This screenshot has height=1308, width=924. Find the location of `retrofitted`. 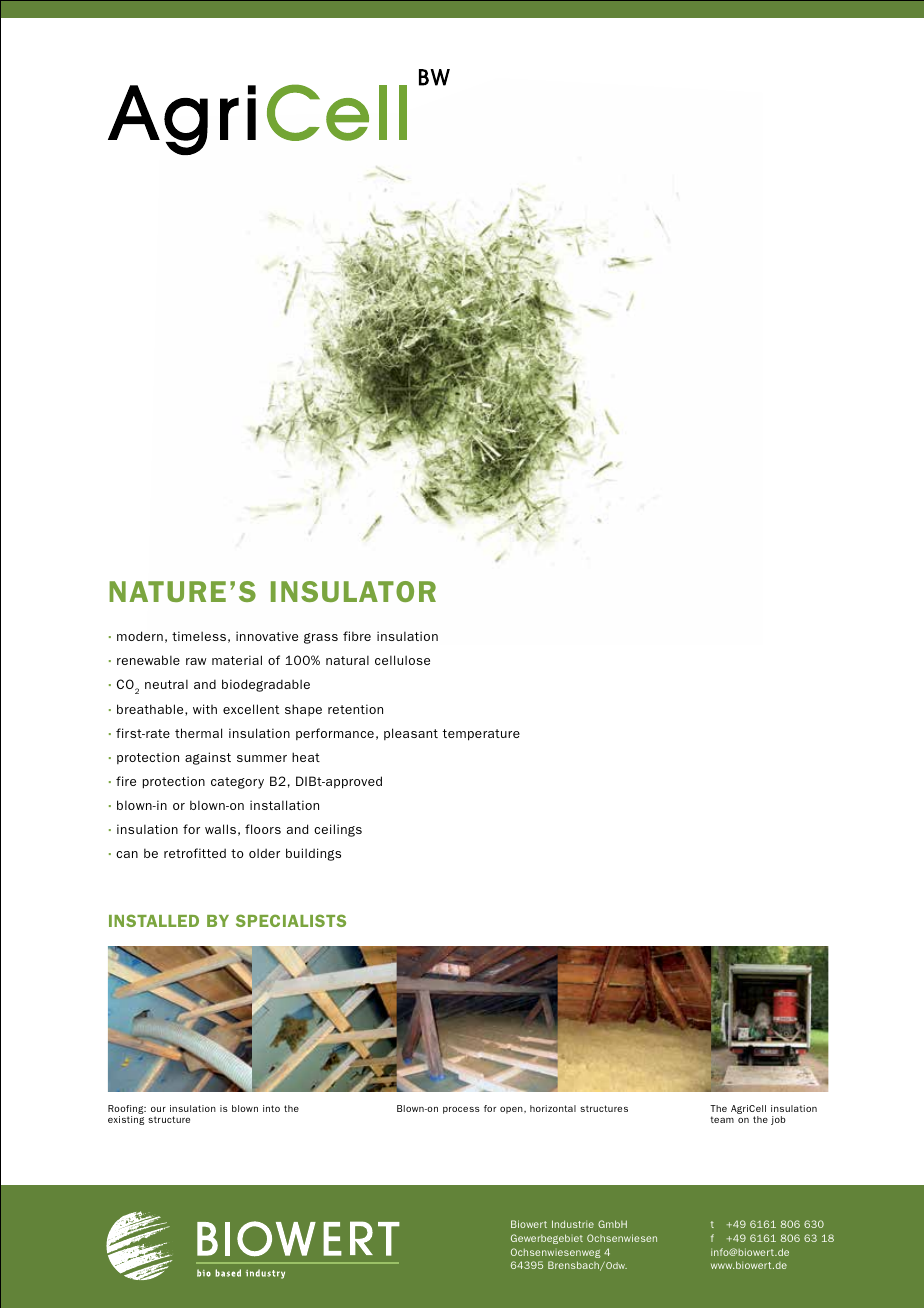

retrofitted is located at coordinates (195, 853).
